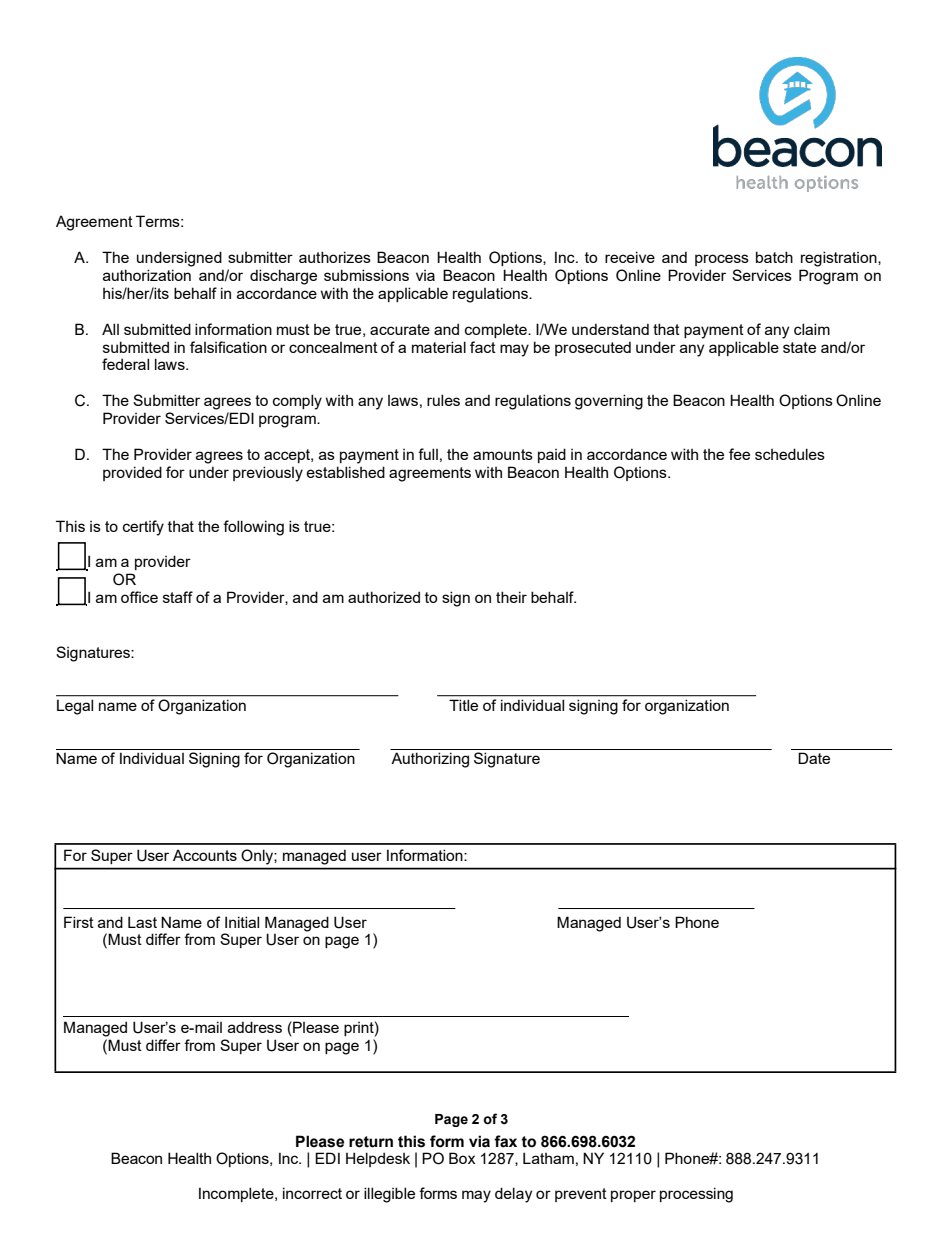 The image size is (952, 1233). What do you see at coordinates (430, 760) in the screenshot?
I see `Authorizing` at bounding box center [430, 760].
